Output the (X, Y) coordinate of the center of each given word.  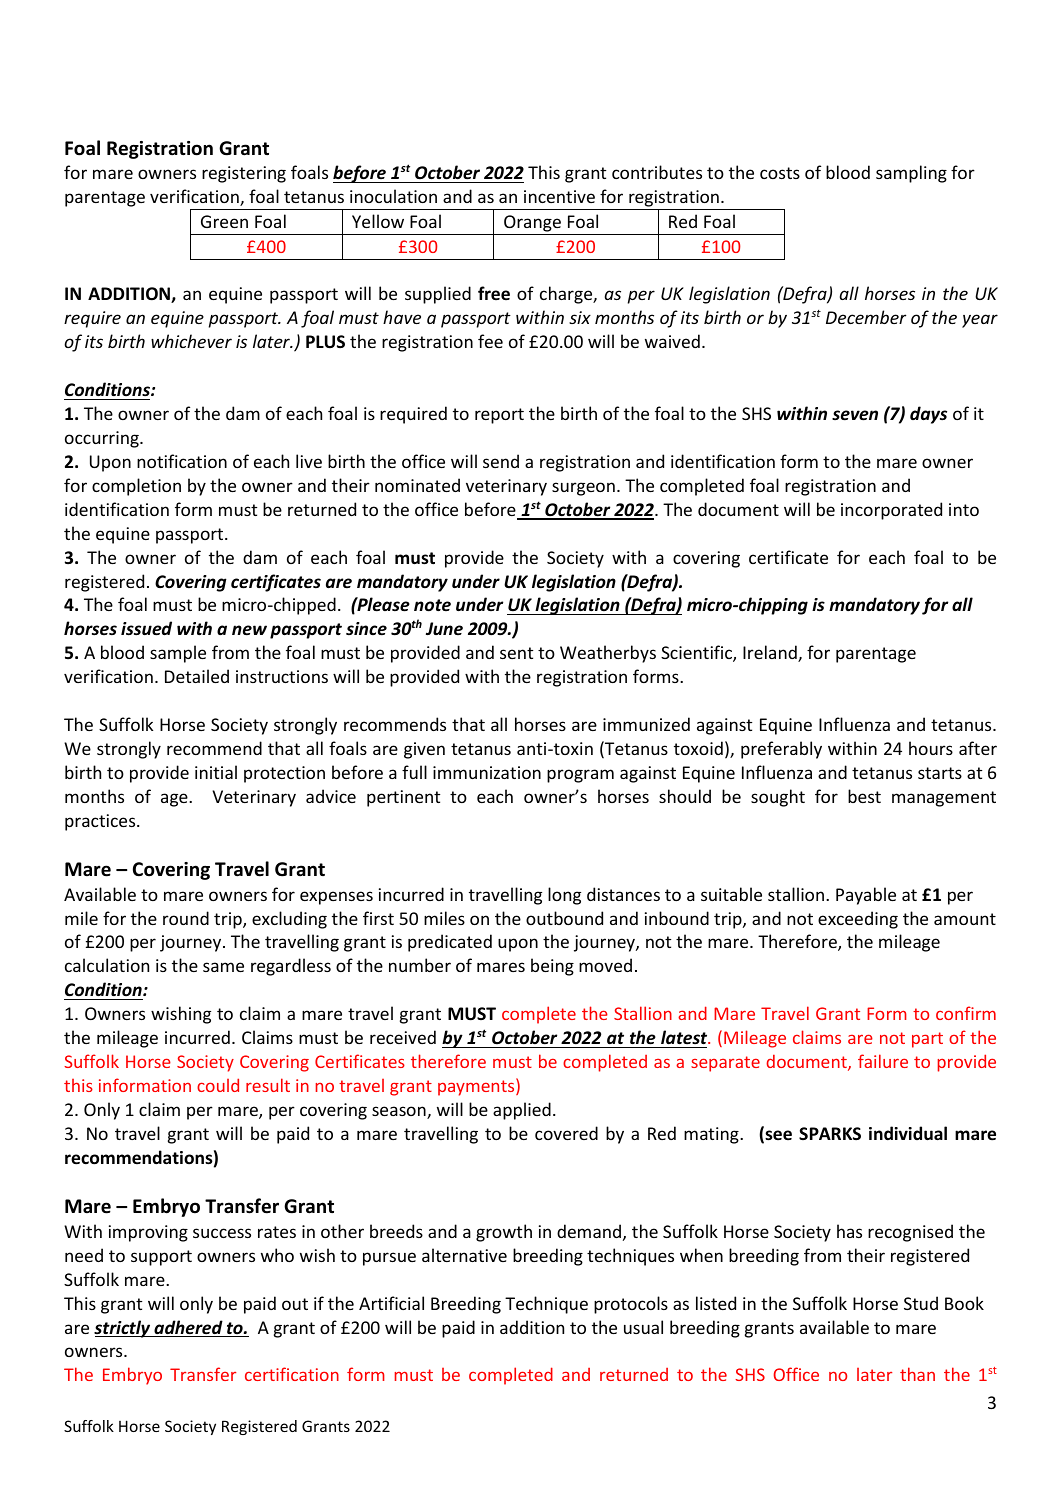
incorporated (891, 511)
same (223, 967)
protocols (631, 1305)
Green (224, 221)
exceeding (858, 920)
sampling (911, 174)
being (552, 967)
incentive (559, 196)
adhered (188, 1328)
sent (516, 653)
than (917, 1374)
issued (146, 628)
